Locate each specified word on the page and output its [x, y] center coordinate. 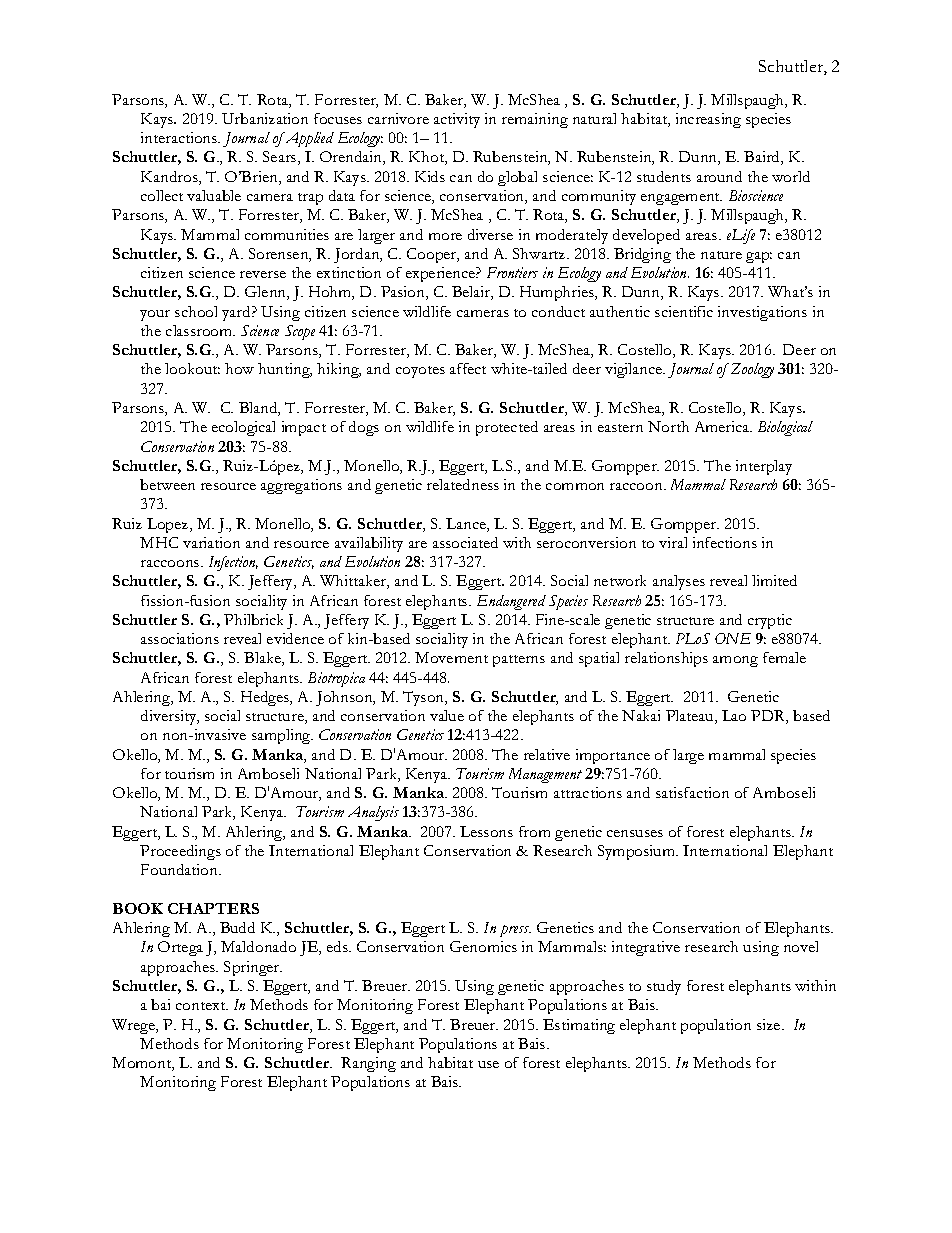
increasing [708, 120]
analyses [679, 582]
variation [211, 542]
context [202, 1006]
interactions [180, 137]
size [770, 1024]
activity [457, 120]
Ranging [368, 1064]
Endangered [511, 602]
